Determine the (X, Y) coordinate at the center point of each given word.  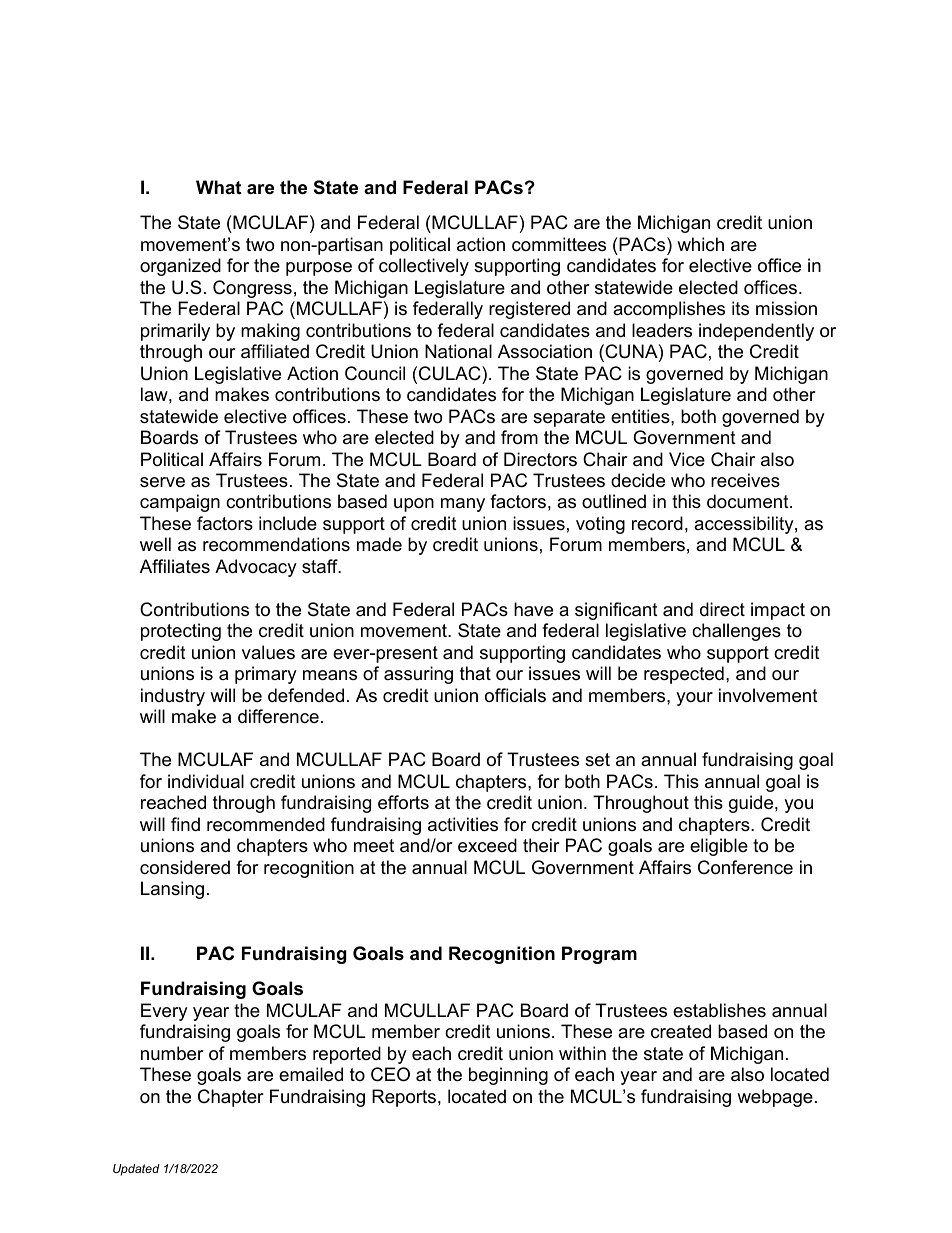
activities (463, 824)
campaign (180, 503)
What (218, 187)
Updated (136, 1170)
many (463, 505)
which (700, 244)
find (185, 824)
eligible (719, 847)
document (749, 501)
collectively (424, 267)
